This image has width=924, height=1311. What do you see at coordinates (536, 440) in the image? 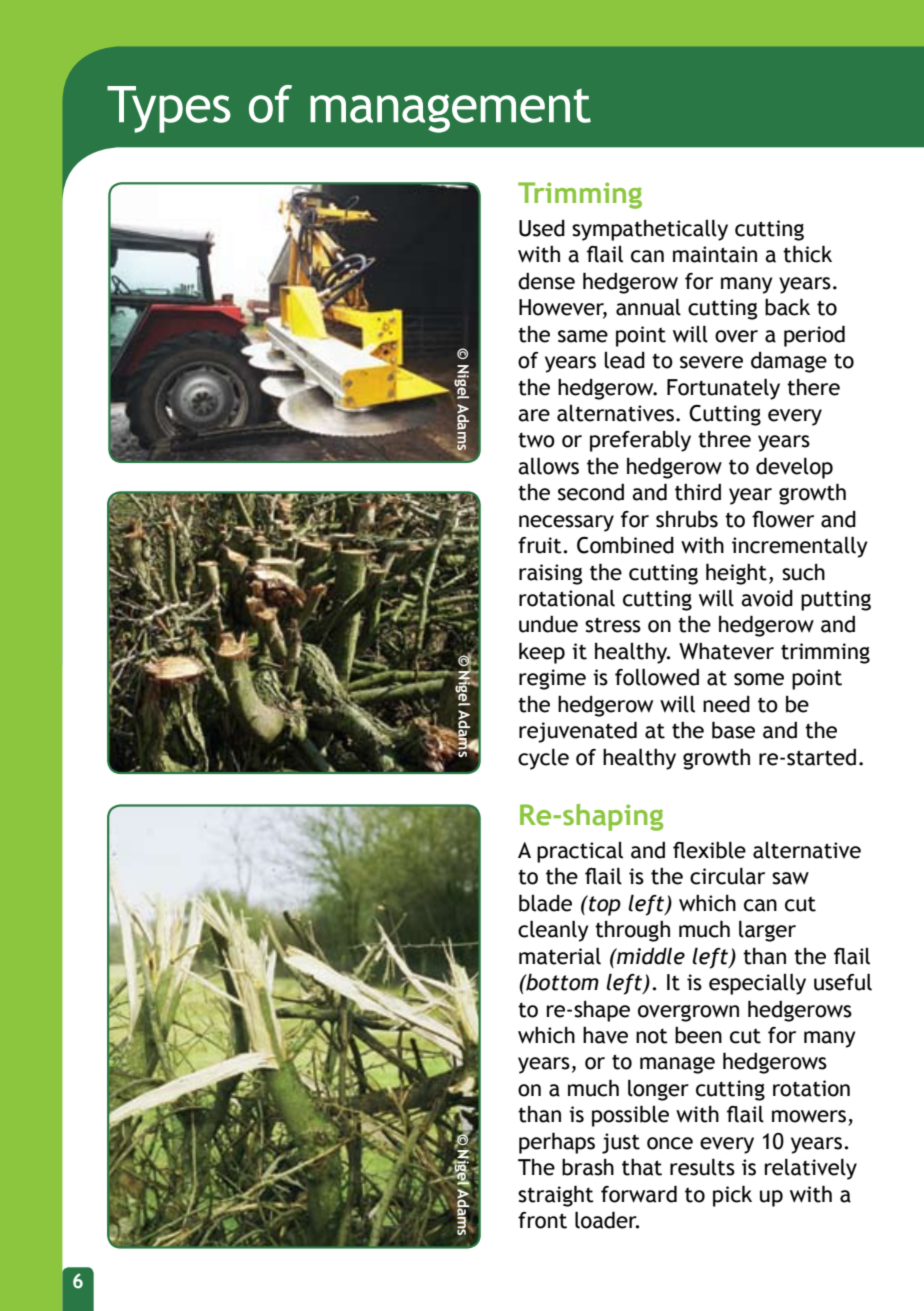
I see `two` at bounding box center [536, 440].
